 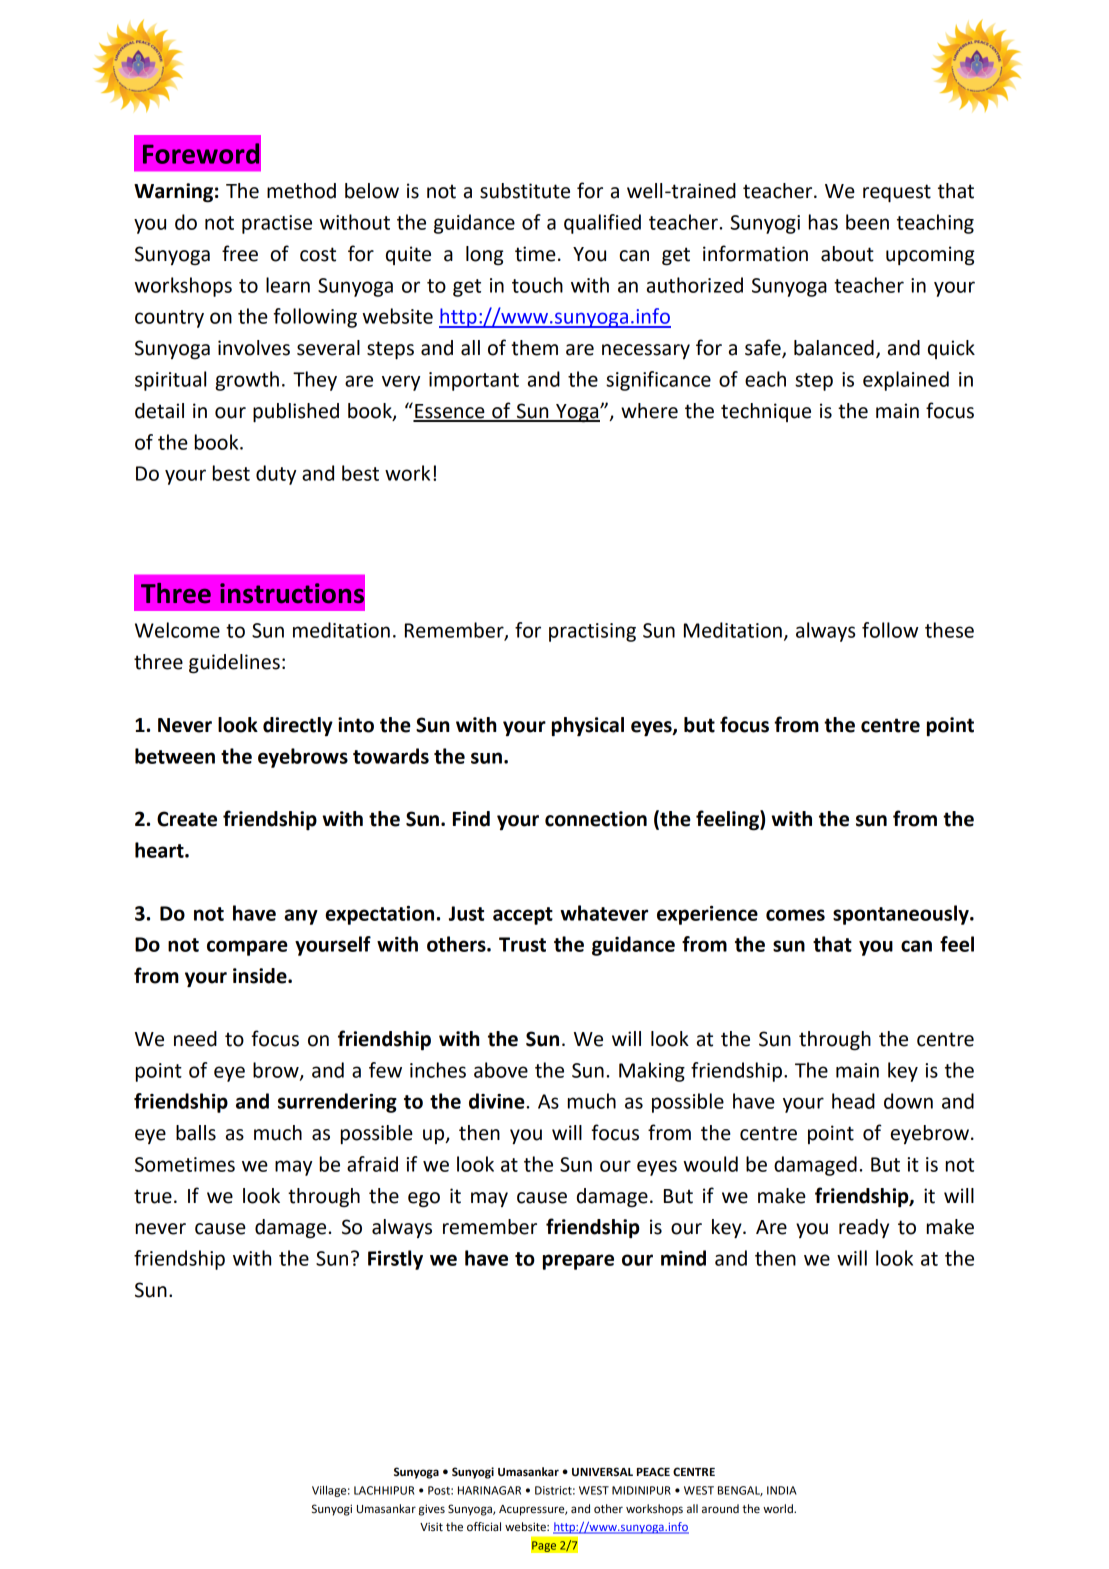 I want to click on gives, so click(x=432, y=1510).
